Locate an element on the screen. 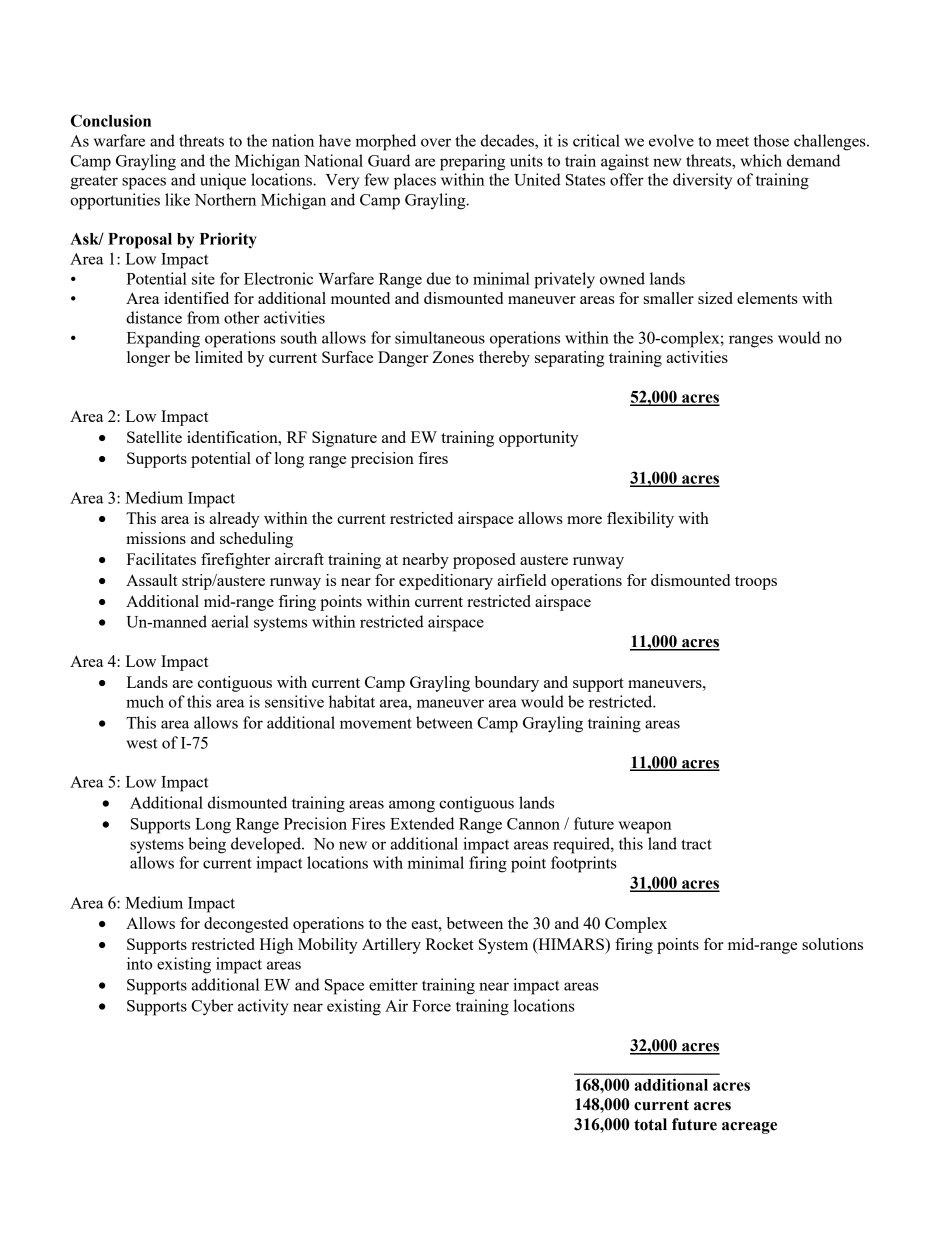 The width and height of the screenshot is (952, 1233). west is located at coordinates (141, 743).
